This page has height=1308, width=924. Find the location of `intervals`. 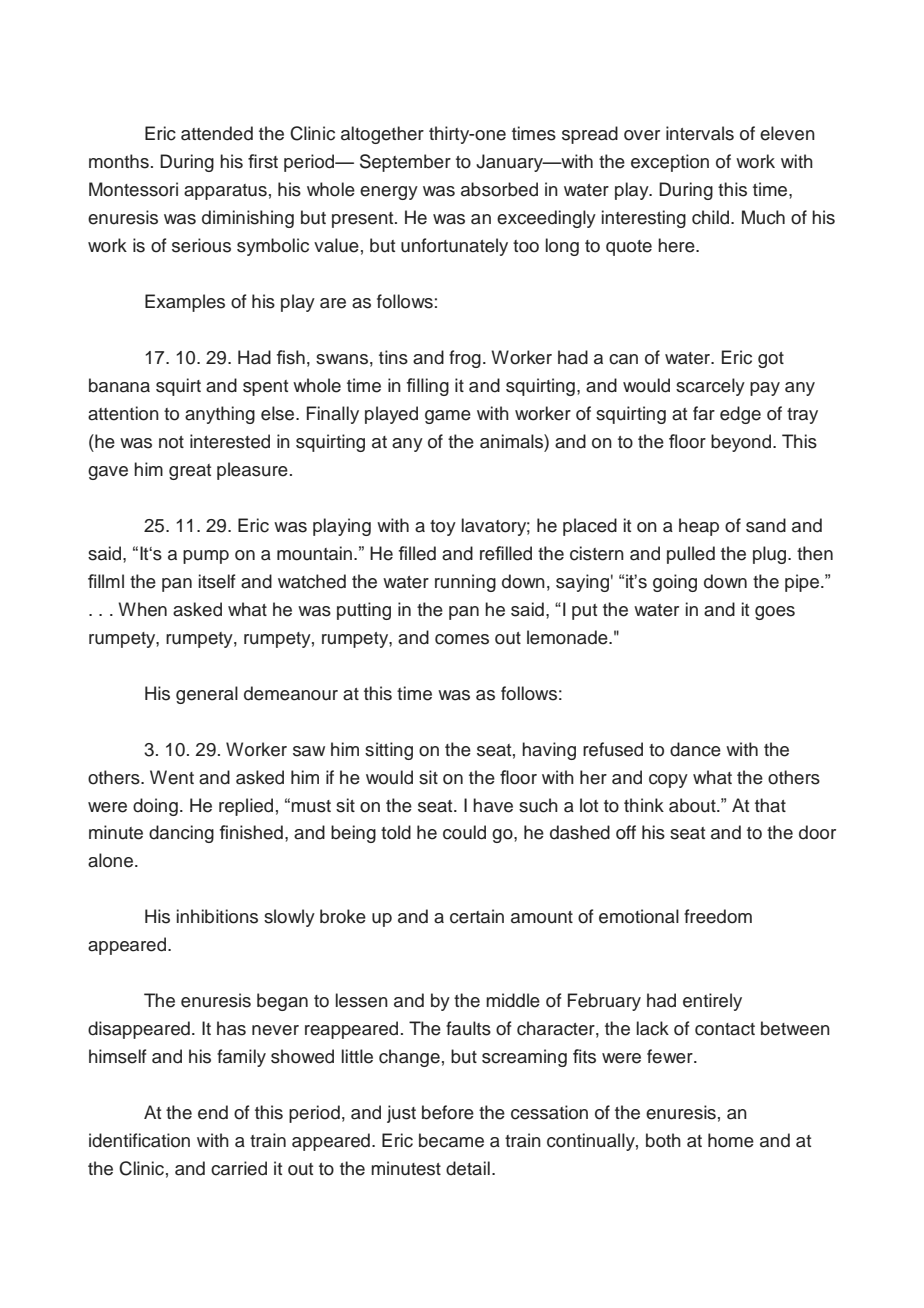

intervals is located at coordinates (700, 133).
